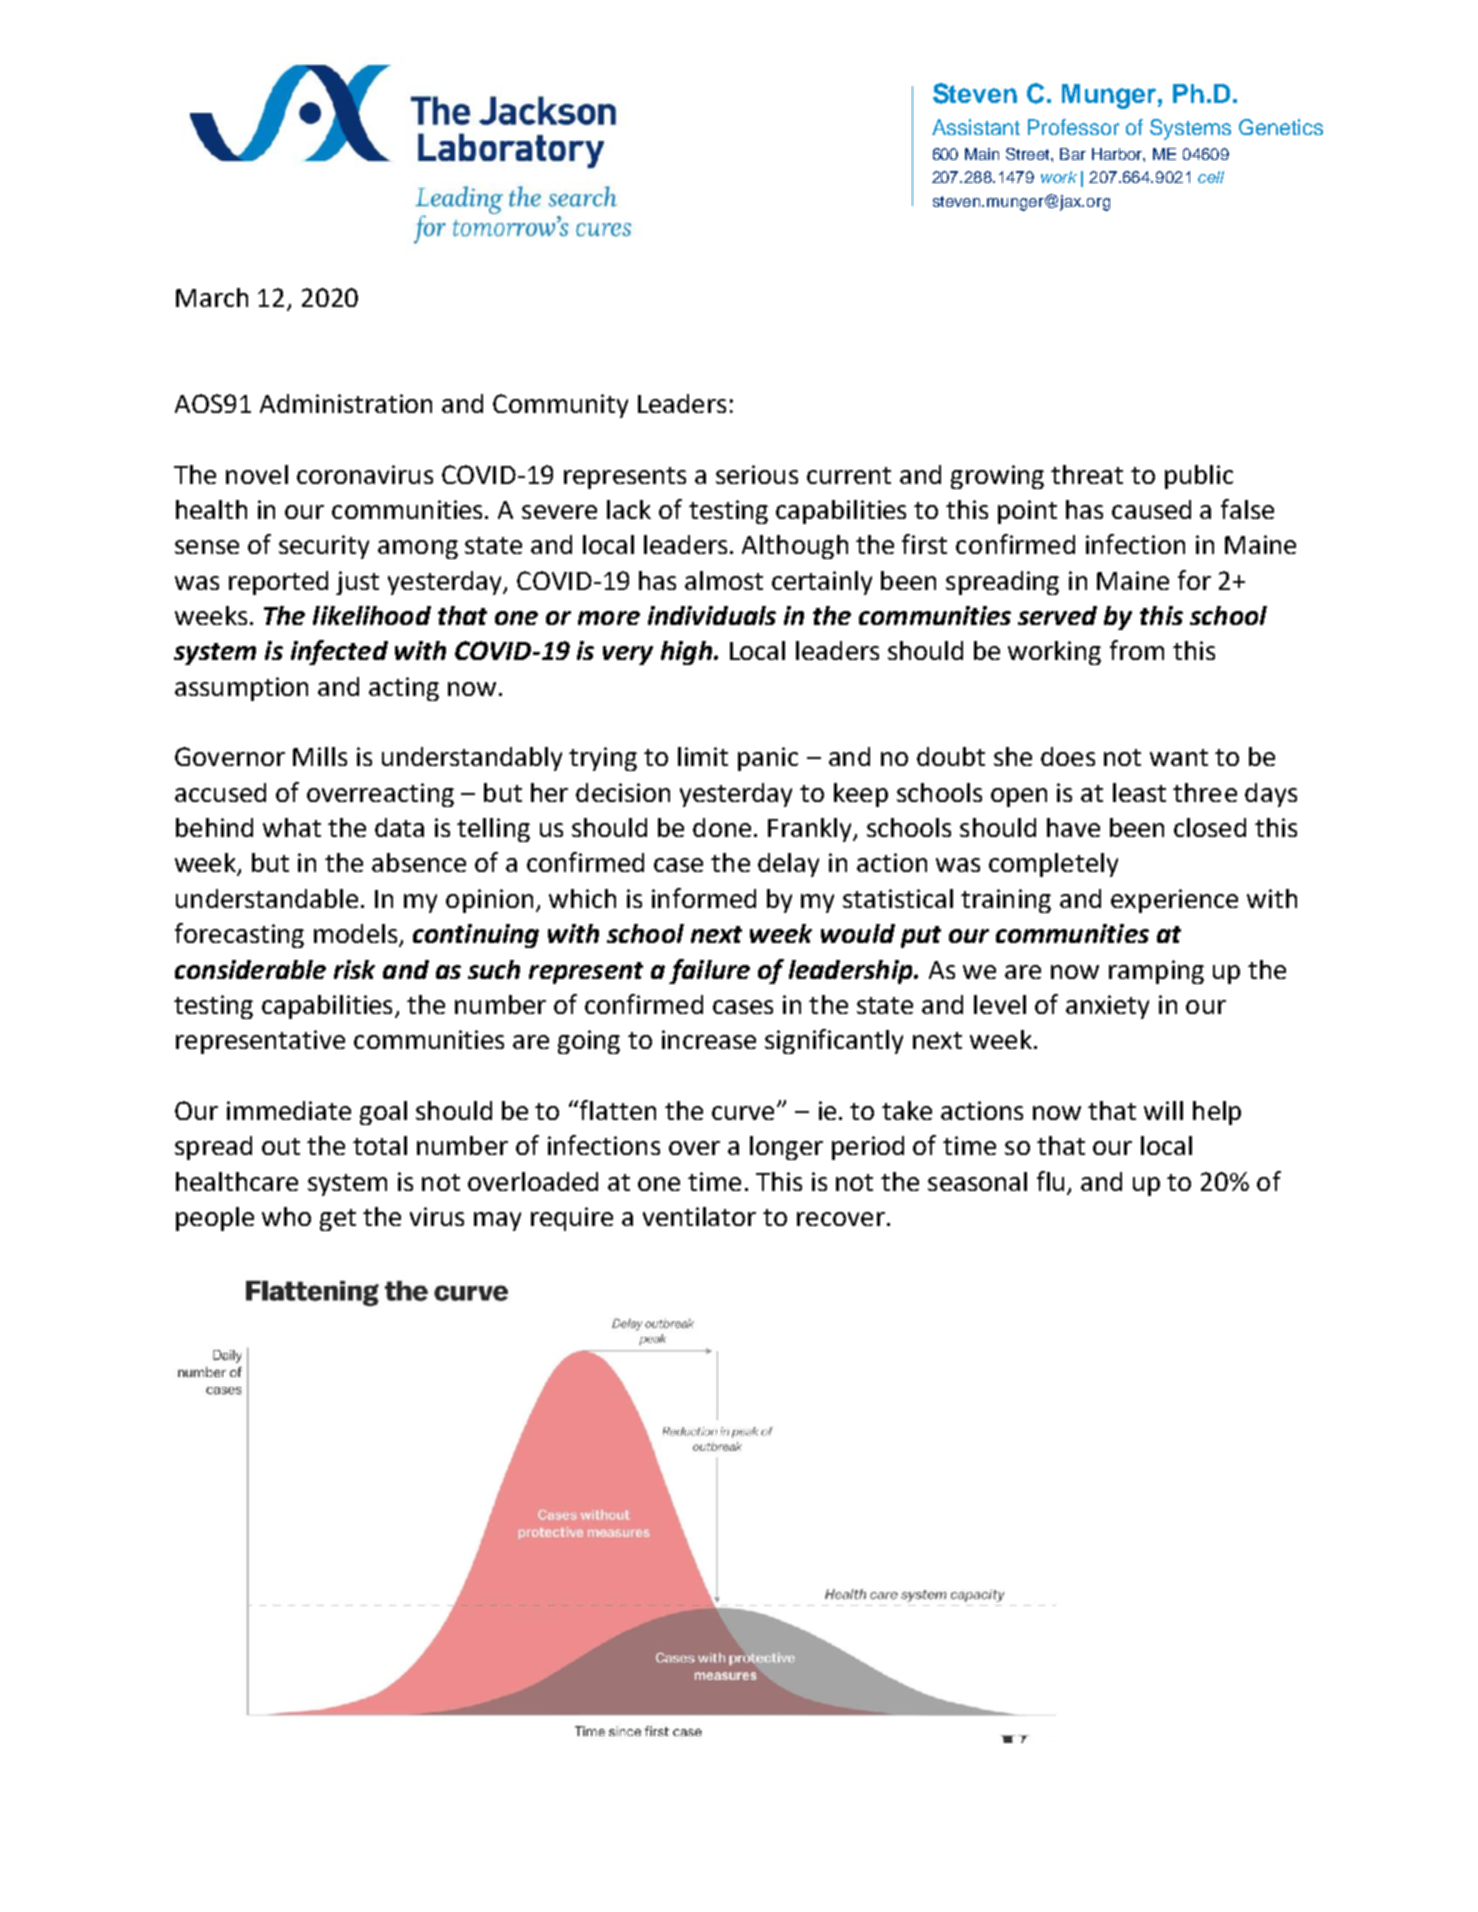 The width and height of the screenshot is (1478, 1912). What do you see at coordinates (686, 653) in the screenshot?
I see `high` at bounding box center [686, 653].
